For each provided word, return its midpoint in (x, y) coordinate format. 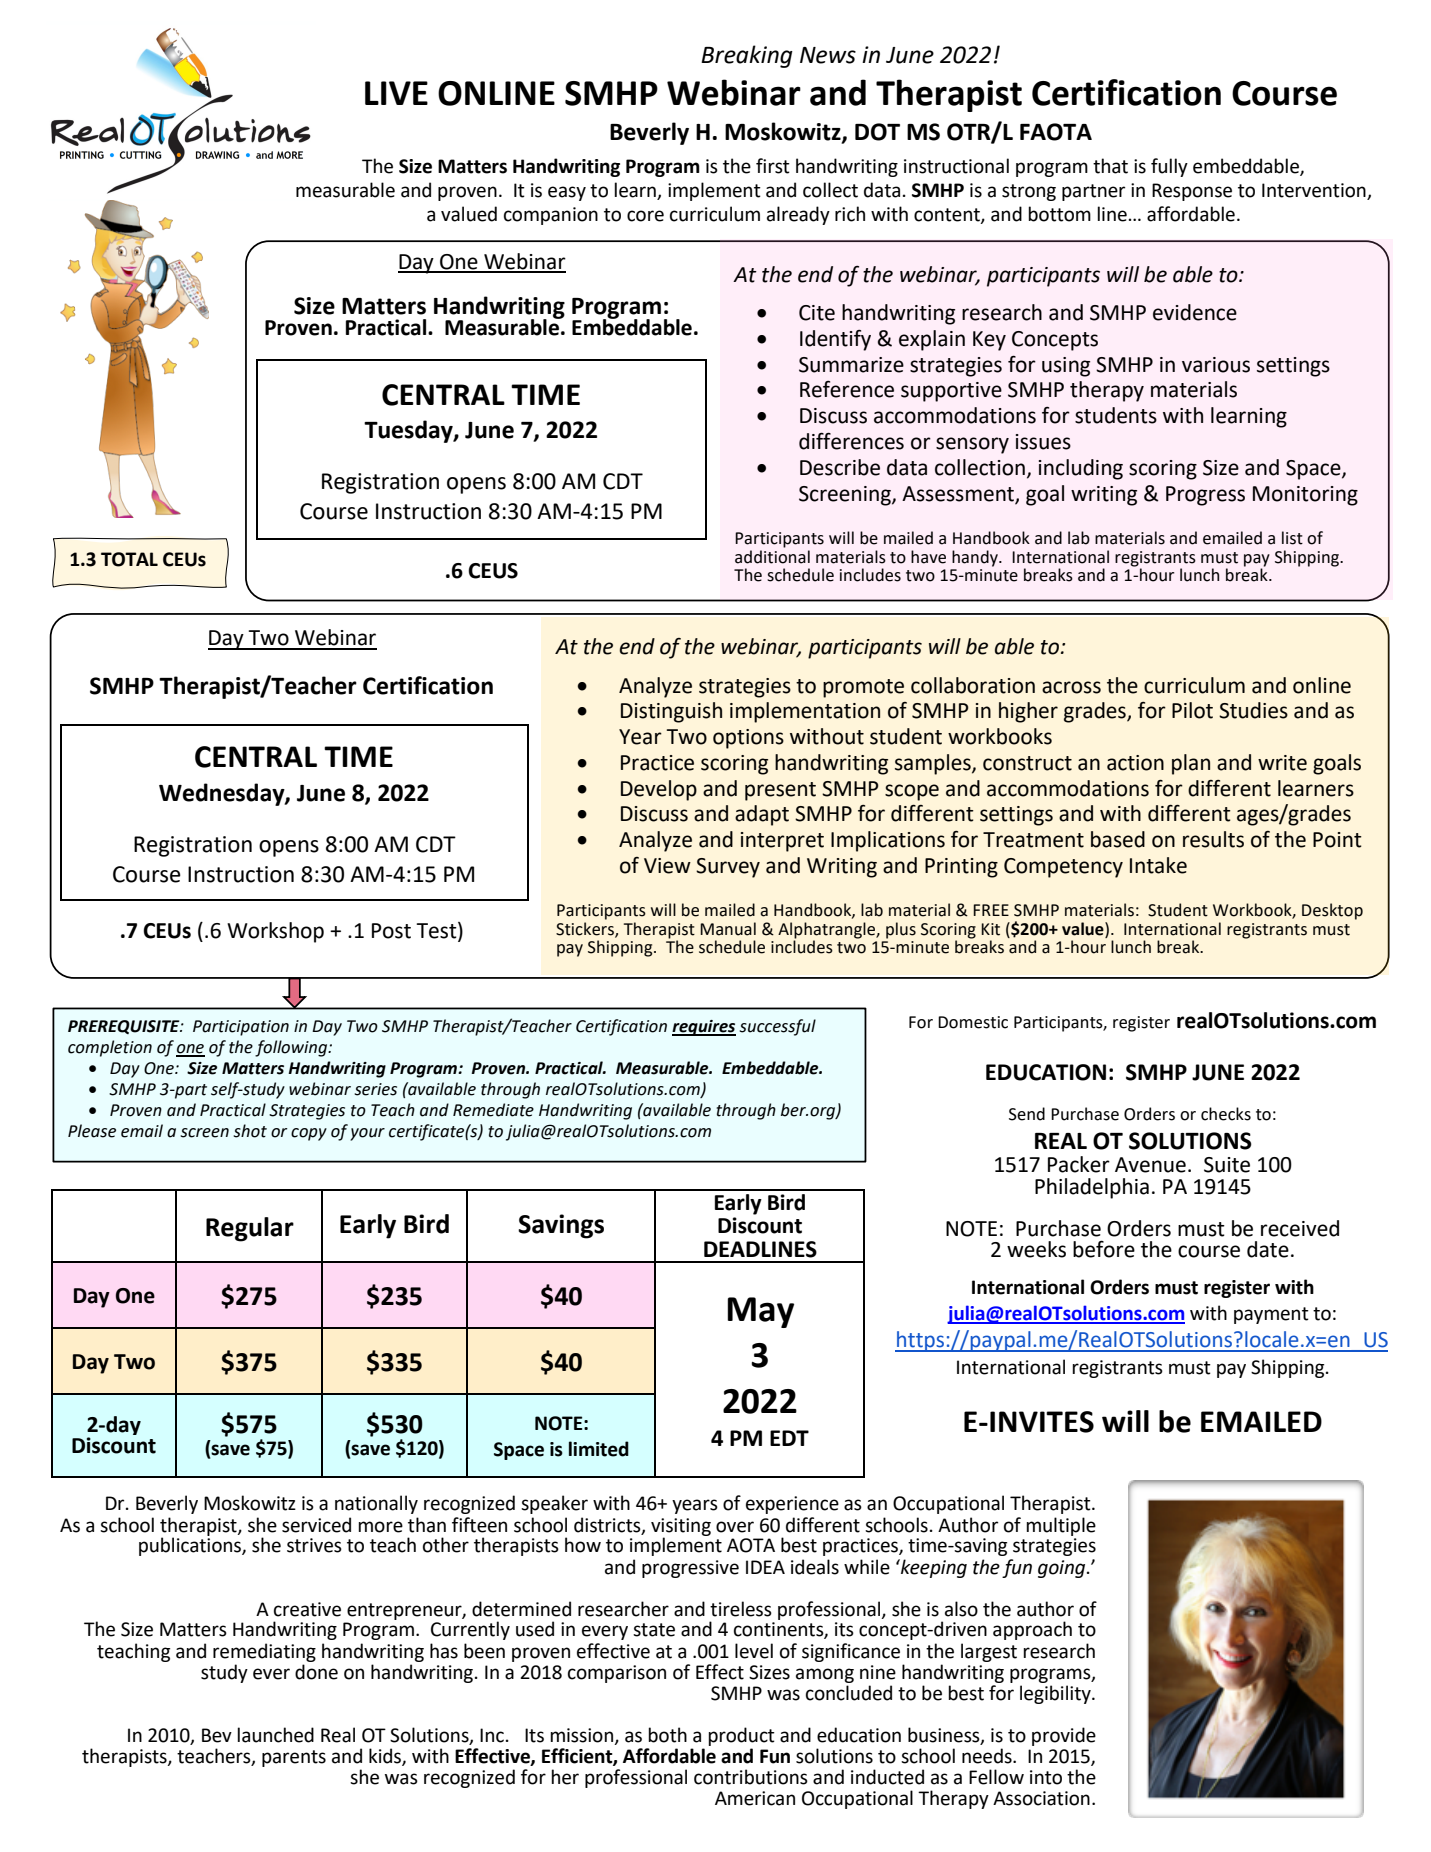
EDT (789, 1438)
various (1216, 365)
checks (1226, 1114)
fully (1169, 167)
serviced (316, 1525)
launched (275, 1735)
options (748, 739)
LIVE (396, 93)
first (773, 166)
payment (1271, 1315)
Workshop (275, 932)
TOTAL (129, 559)
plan (1191, 764)
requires (704, 1028)
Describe (840, 467)
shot (250, 1131)
